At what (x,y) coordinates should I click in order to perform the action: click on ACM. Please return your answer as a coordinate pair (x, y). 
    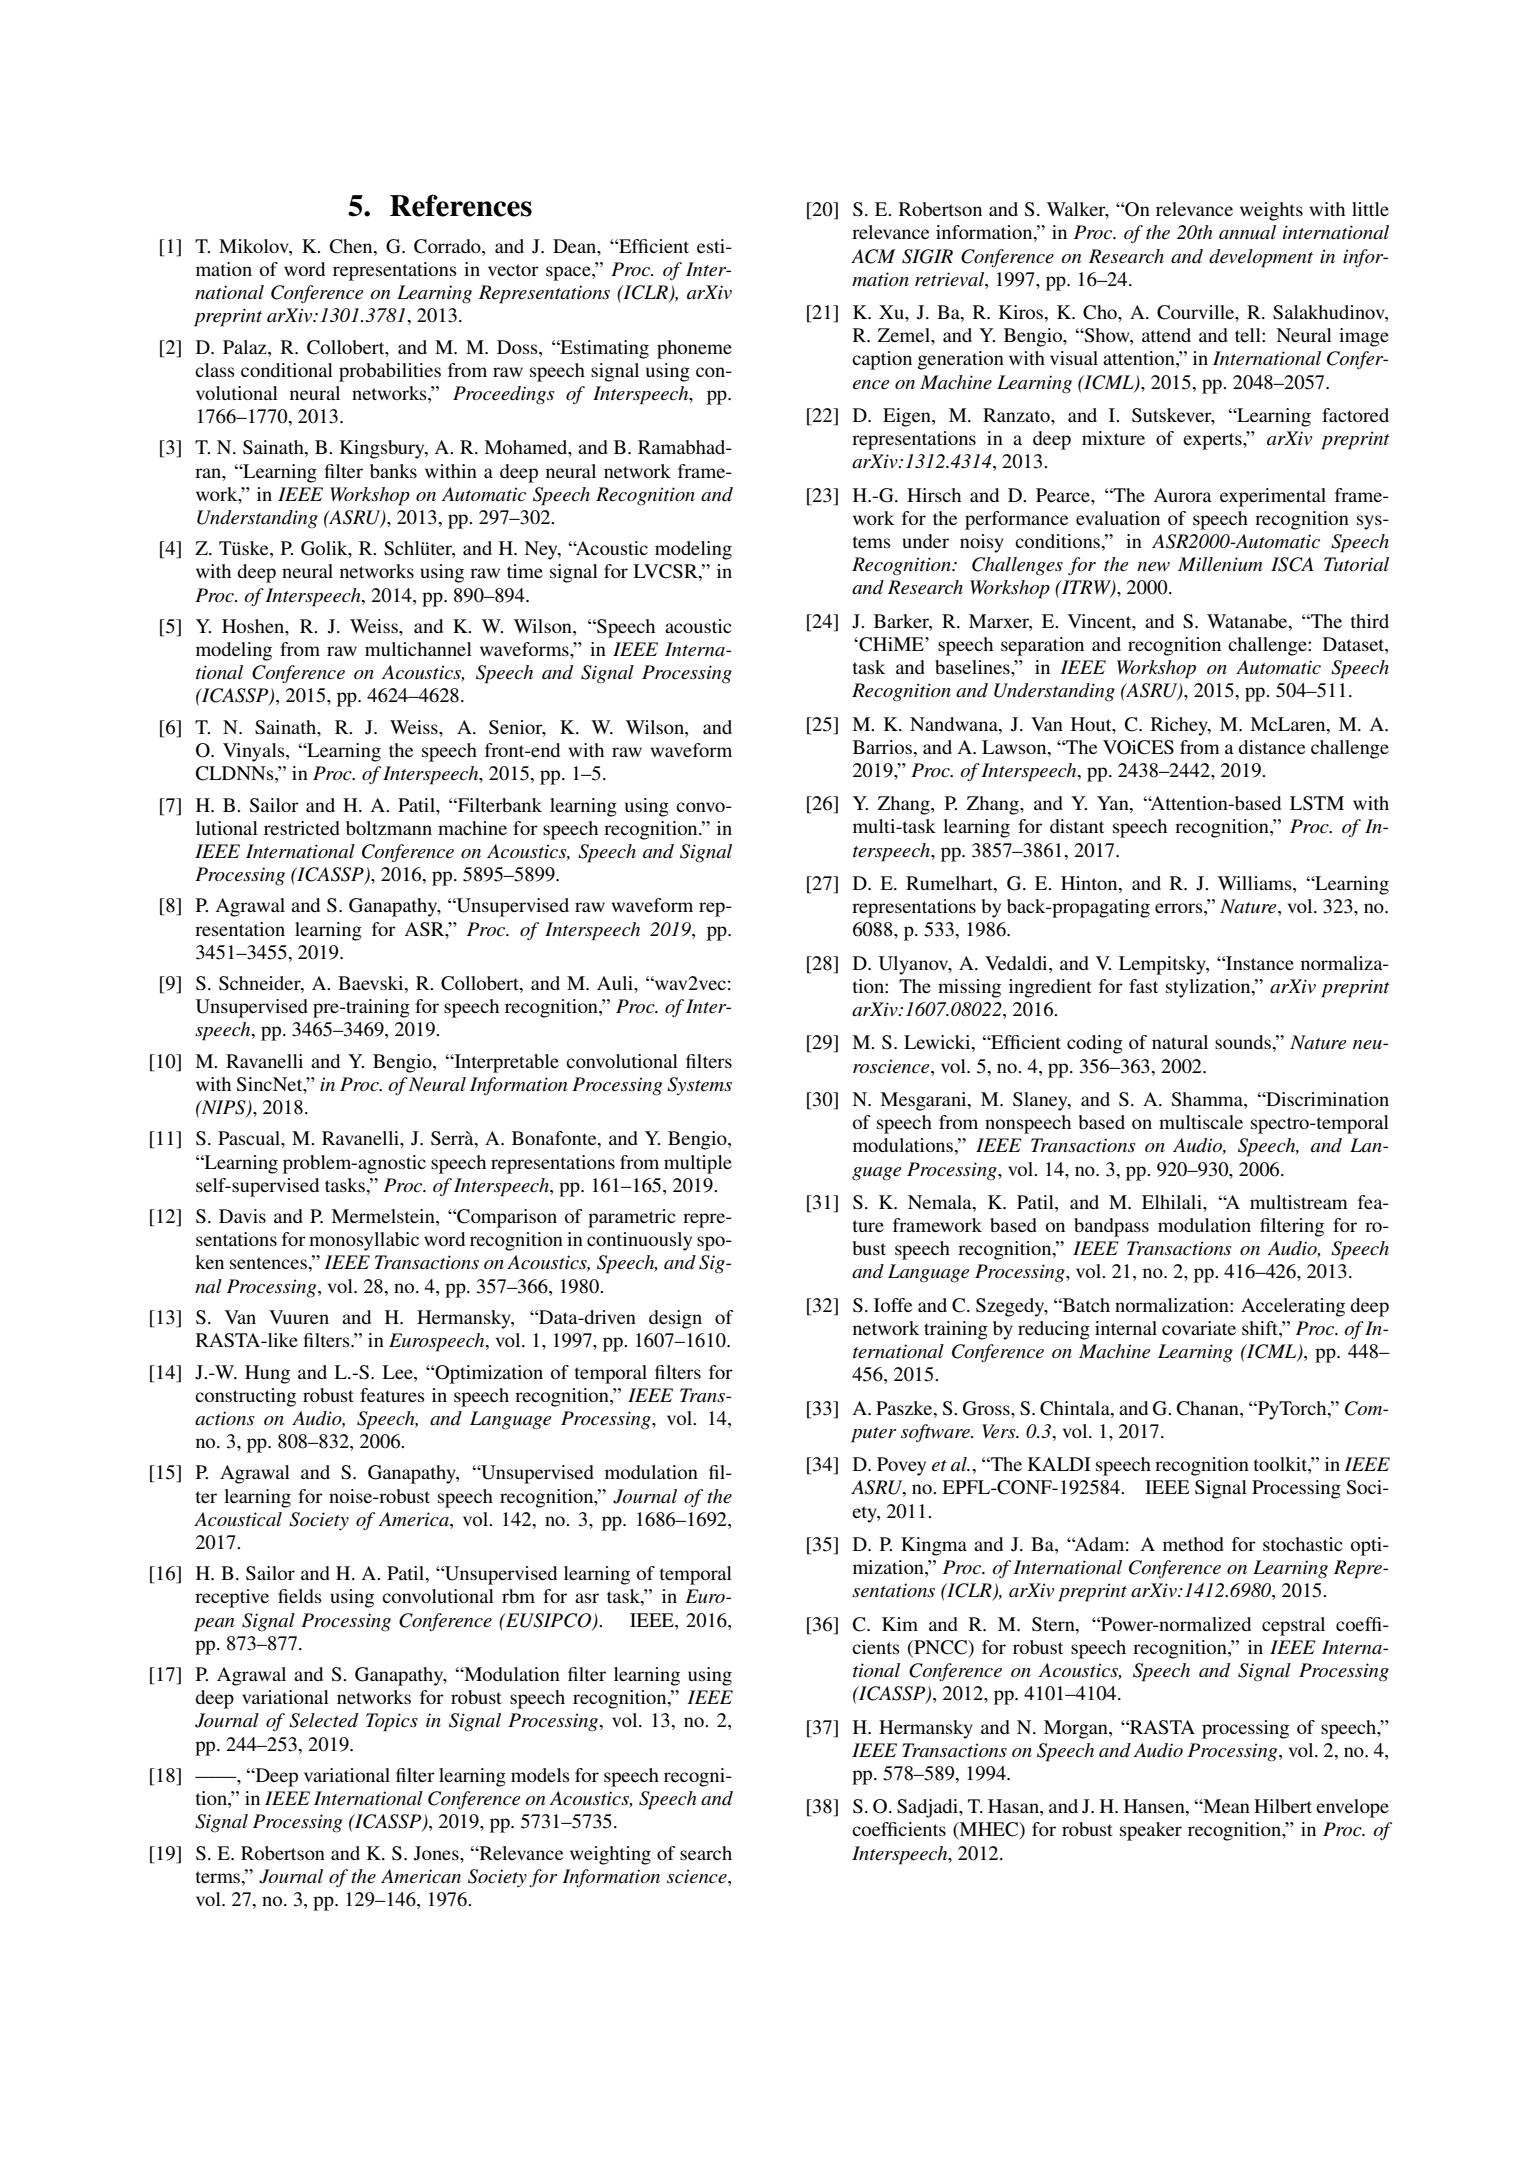
    Looking at the image, I should click on (873, 256).
